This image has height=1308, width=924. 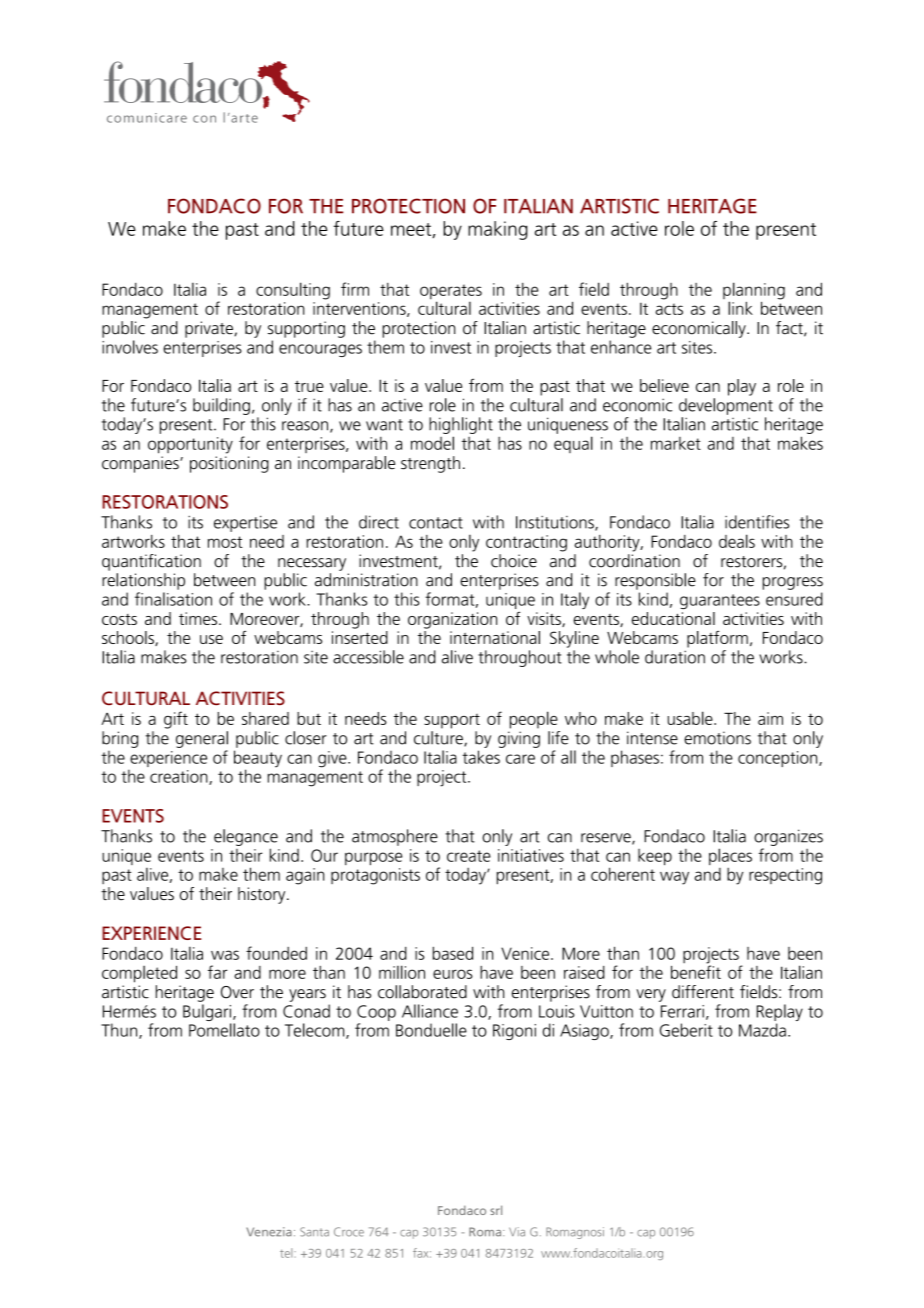 I want to click on far, so click(x=217, y=972).
